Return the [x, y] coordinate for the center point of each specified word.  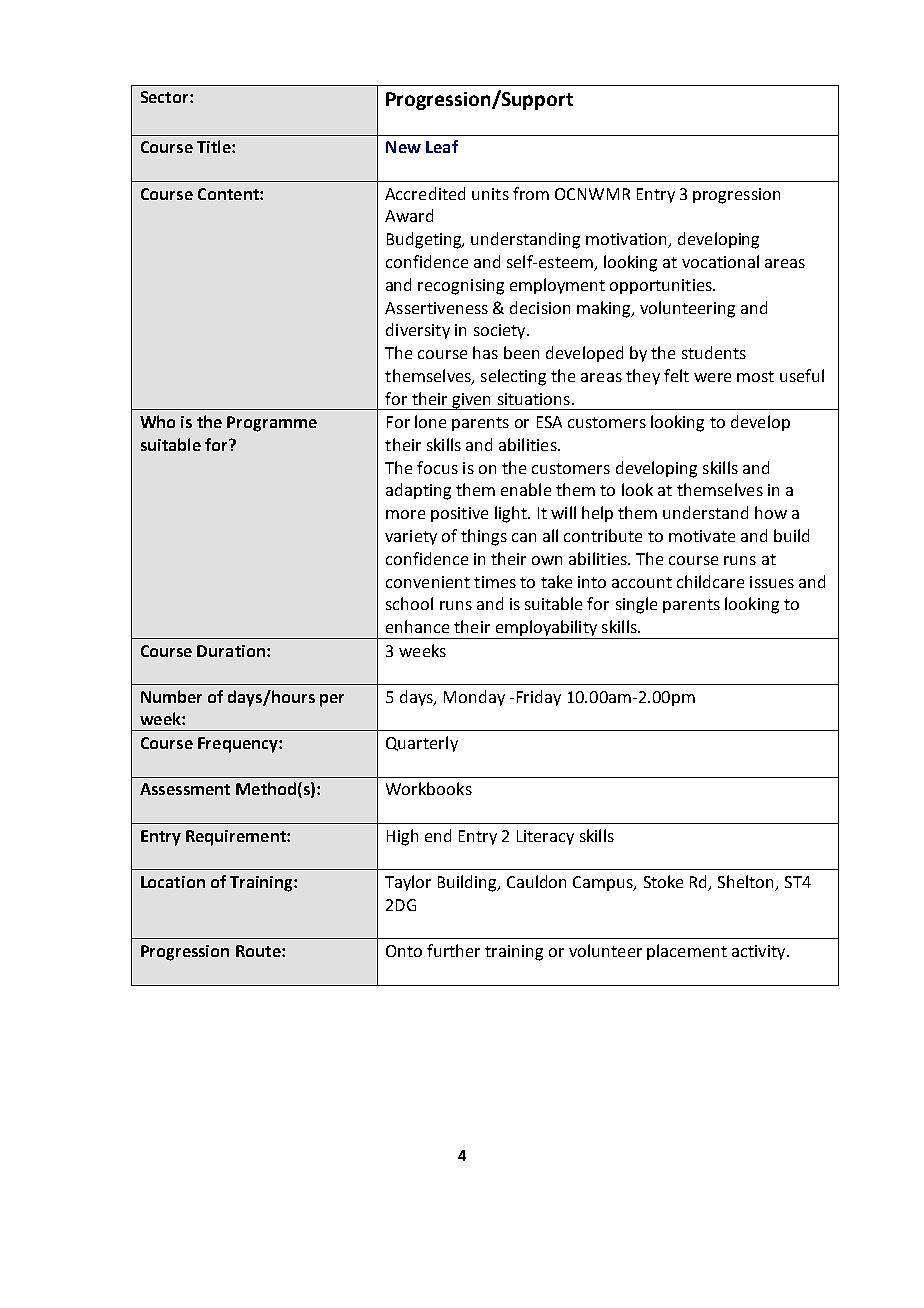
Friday [539, 698]
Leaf [442, 146]
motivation [627, 240]
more [405, 514]
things [484, 537]
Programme [272, 424]
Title [215, 146]
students [714, 352]
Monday [474, 698]
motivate [702, 536]
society [501, 331]
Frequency [239, 745]
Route [259, 951]
